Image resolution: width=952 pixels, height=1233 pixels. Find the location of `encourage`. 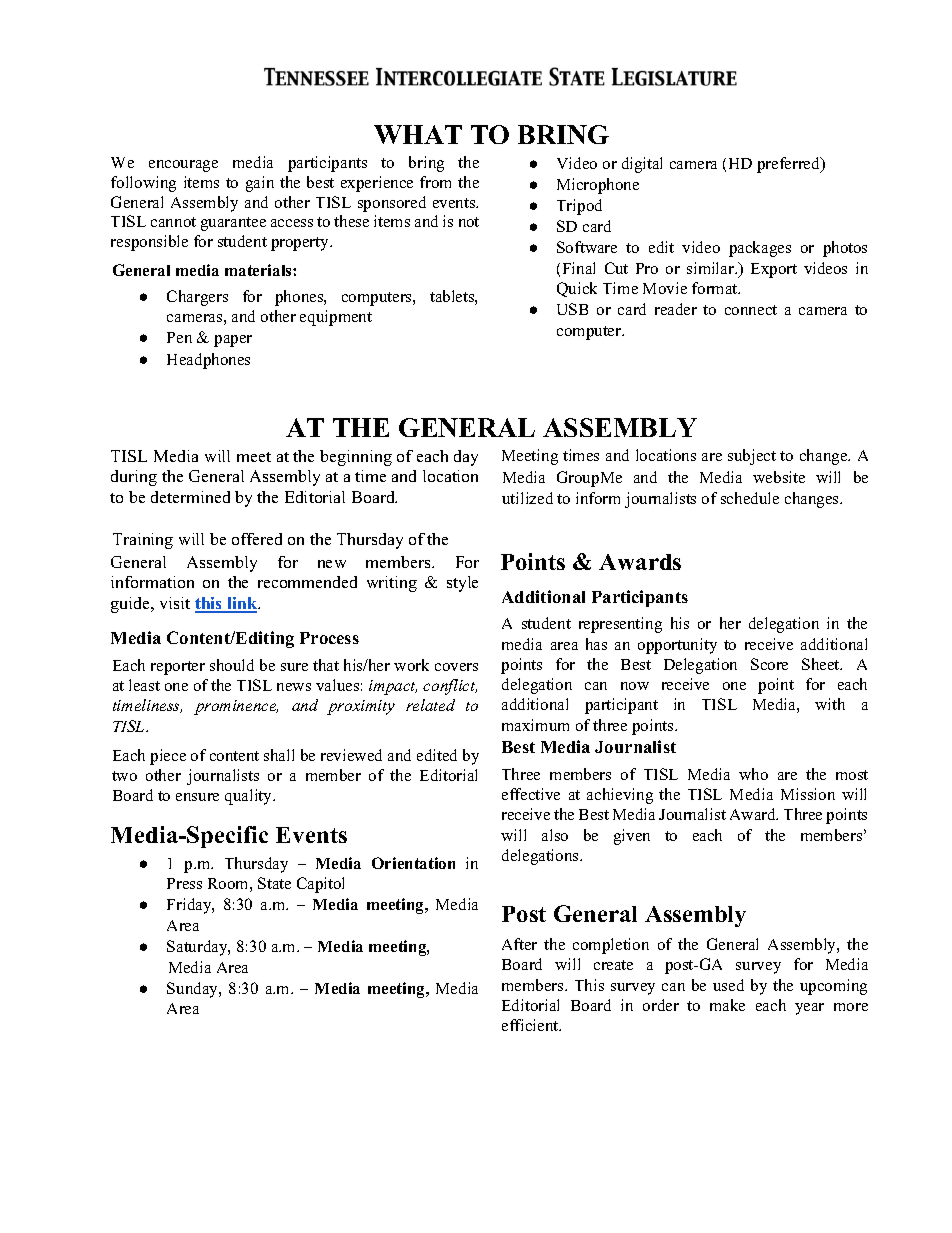

encourage is located at coordinates (183, 166).
